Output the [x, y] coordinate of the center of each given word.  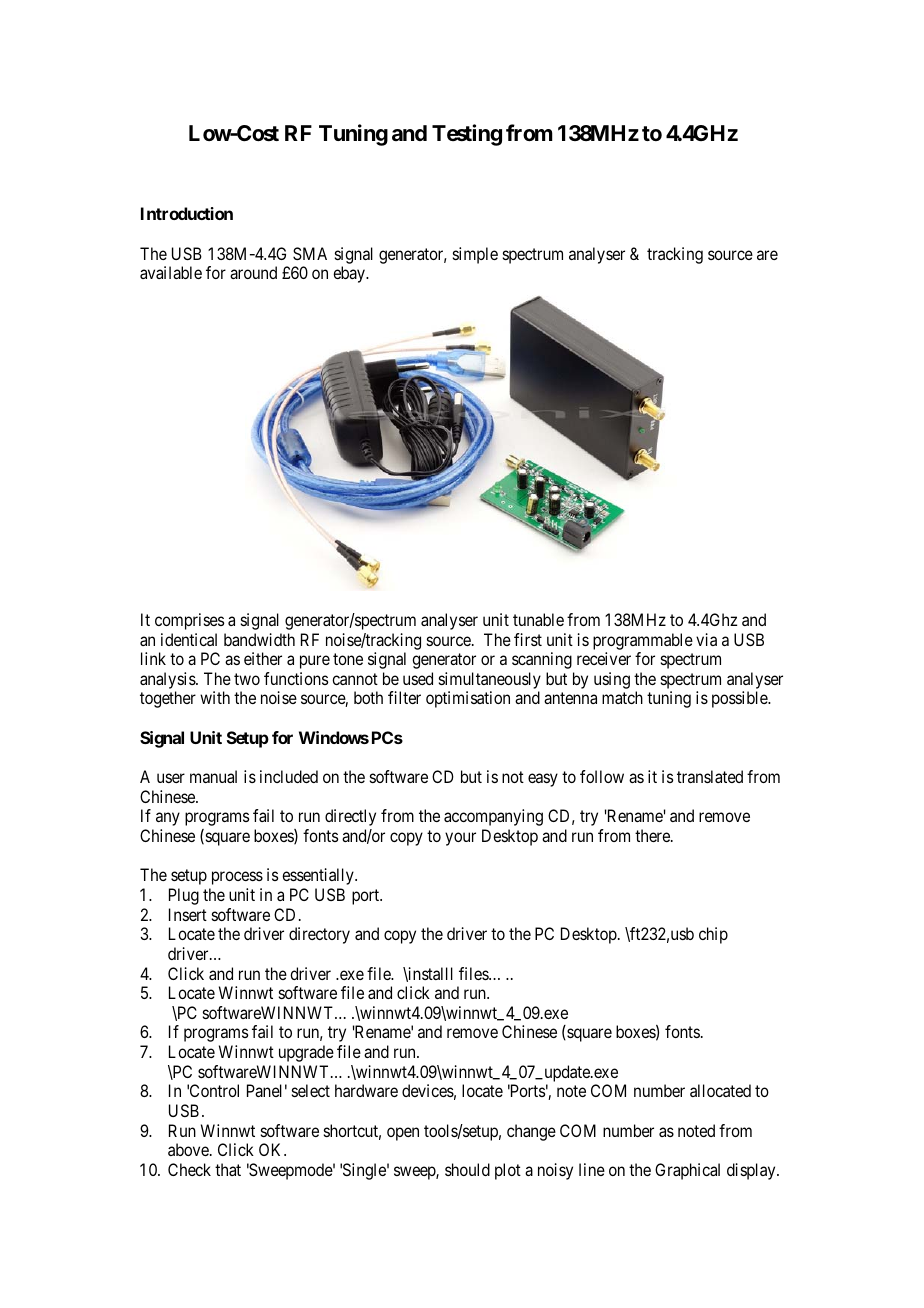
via [706, 639]
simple [475, 255]
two [247, 679]
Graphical [687, 1171]
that [228, 1169]
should [467, 1169]
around [253, 272]
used [418, 678]
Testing [467, 135]
